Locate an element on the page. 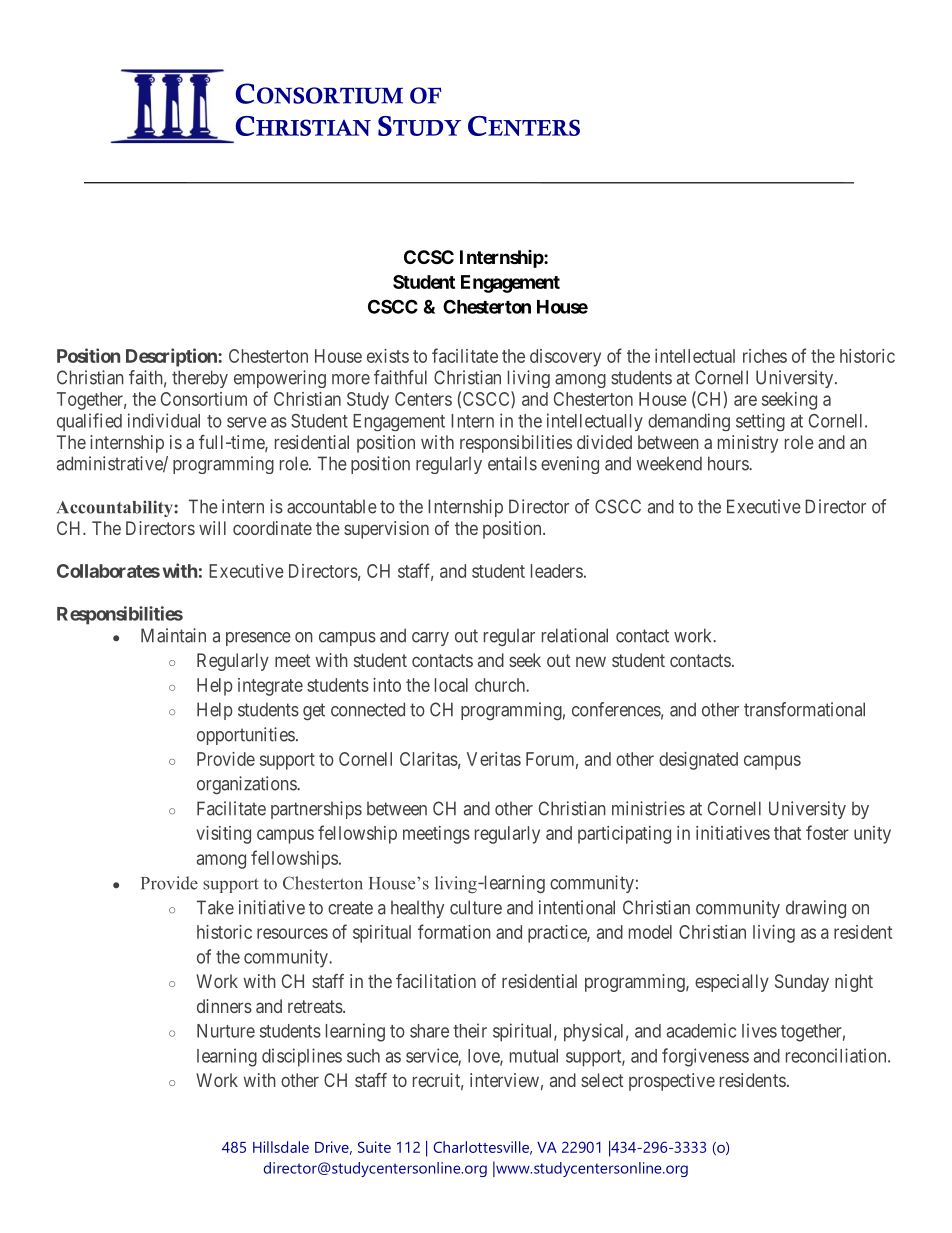  riches is located at coordinates (765, 356).
